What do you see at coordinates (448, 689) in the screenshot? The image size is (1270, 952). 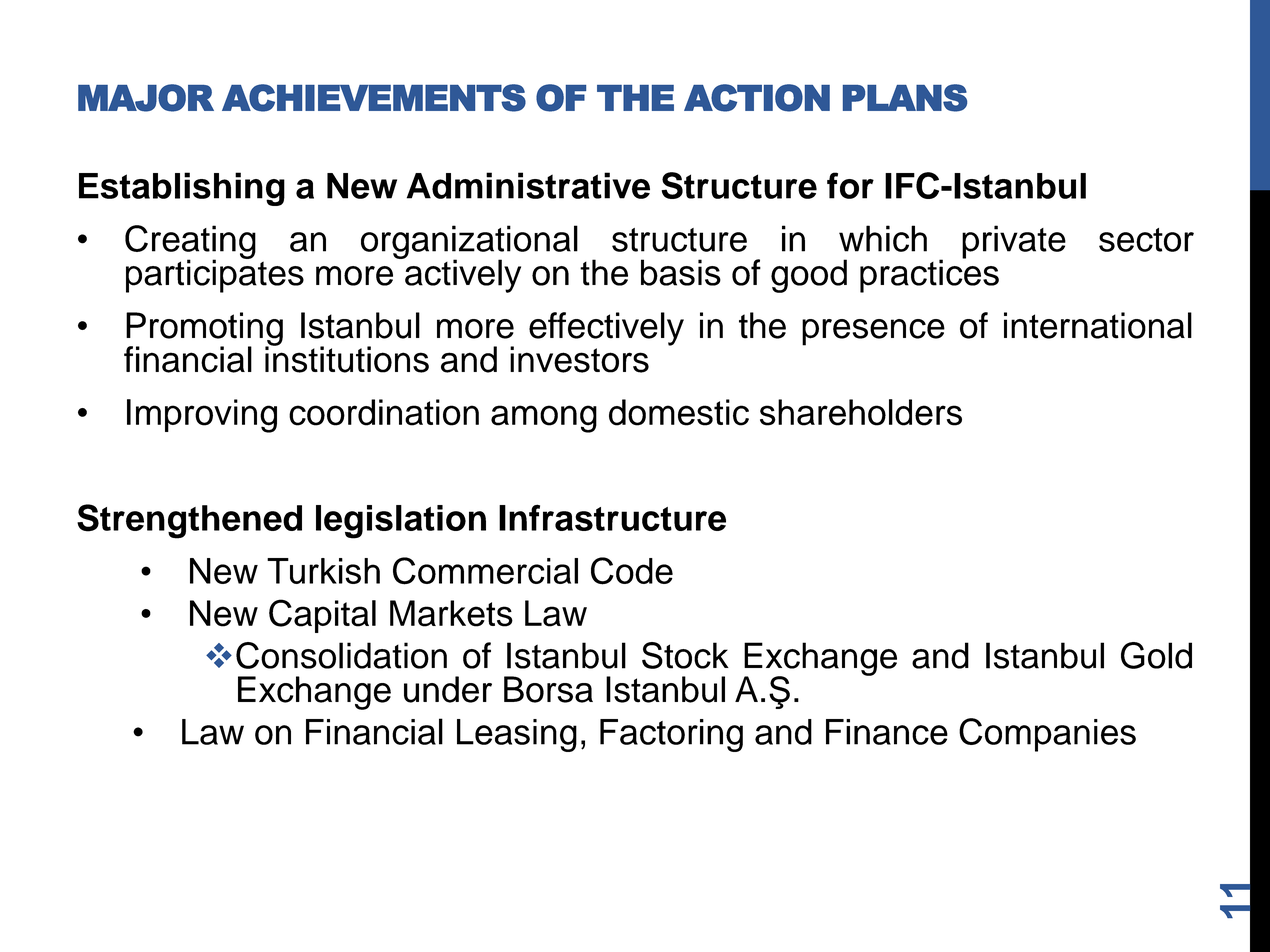 I see `under` at bounding box center [448, 689].
